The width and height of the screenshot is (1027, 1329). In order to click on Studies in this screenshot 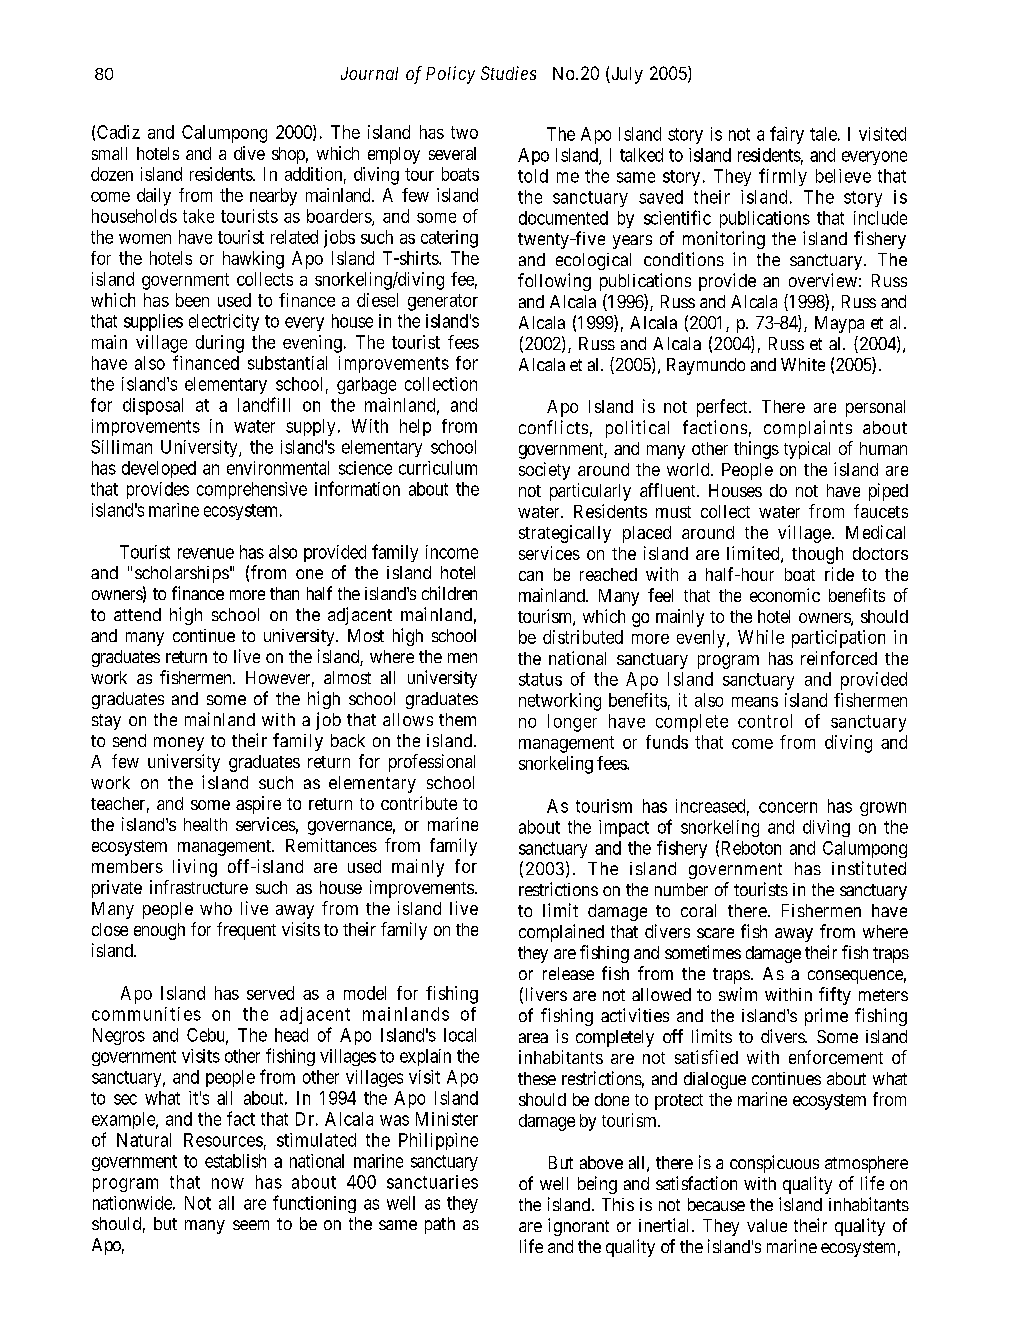, I will do `click(508, 73)`.
